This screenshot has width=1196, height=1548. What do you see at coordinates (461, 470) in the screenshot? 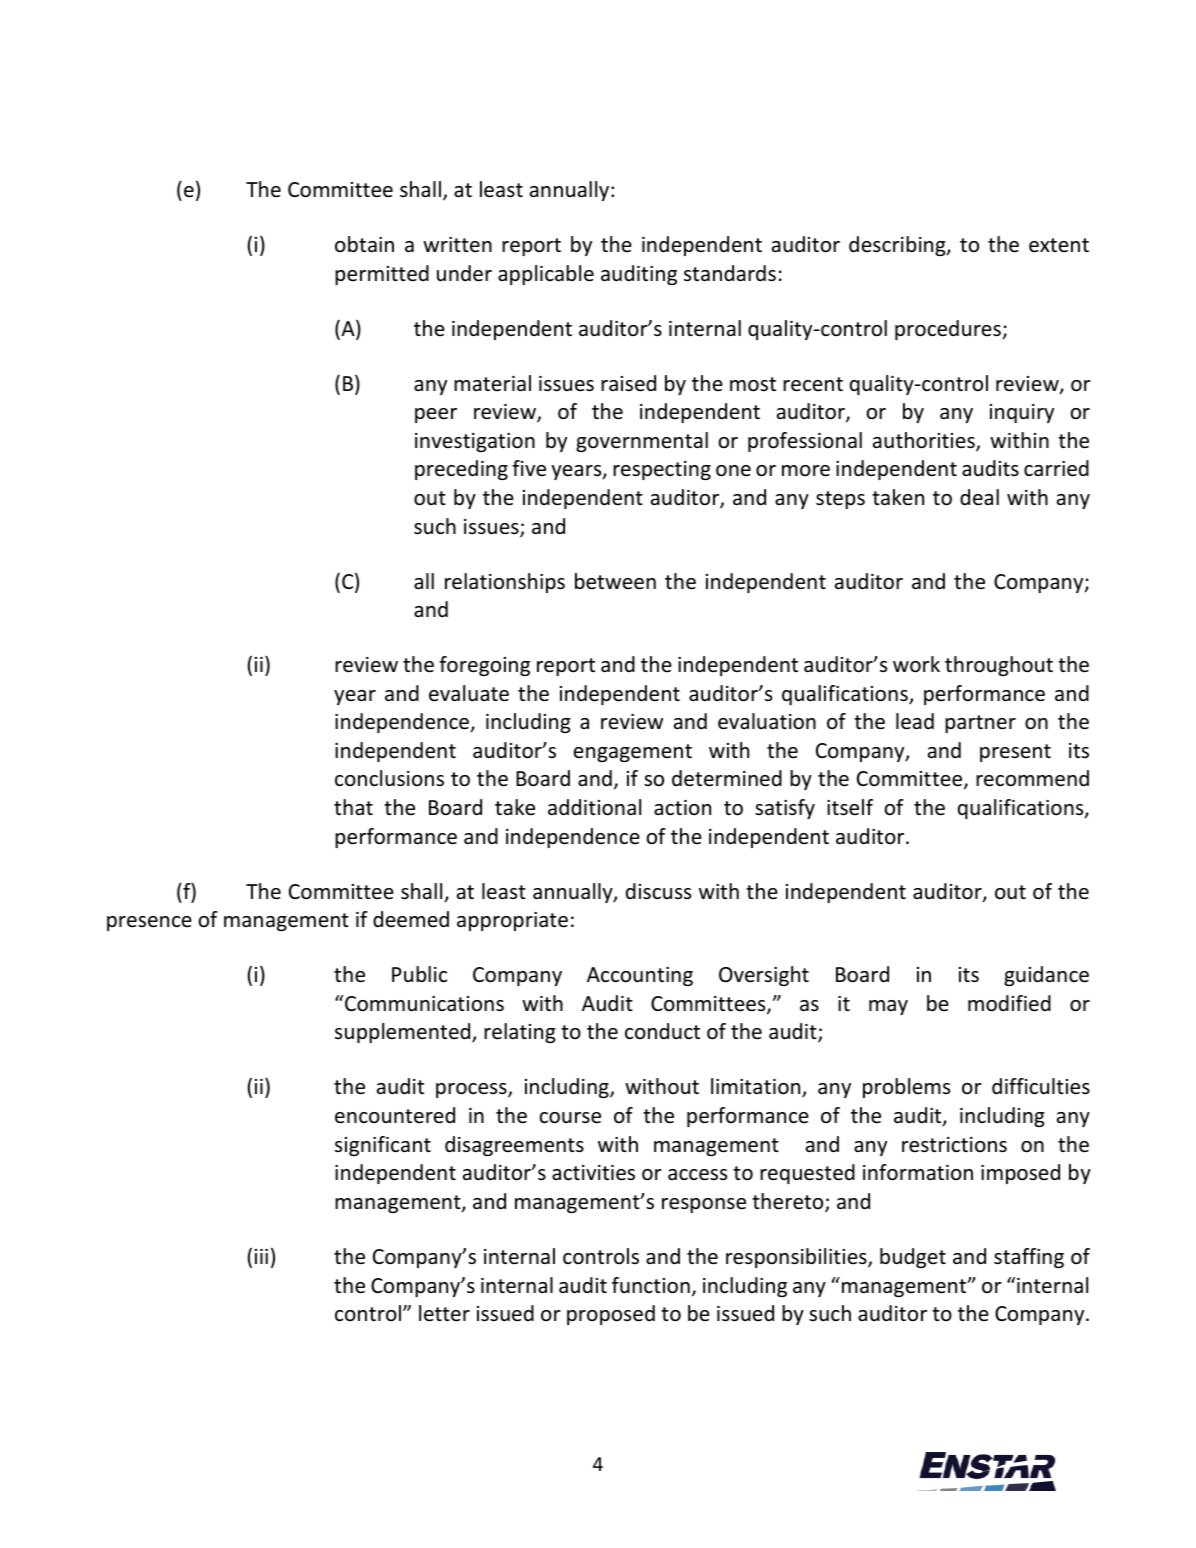
I see `preceding` at bounding box center [461, 470].
